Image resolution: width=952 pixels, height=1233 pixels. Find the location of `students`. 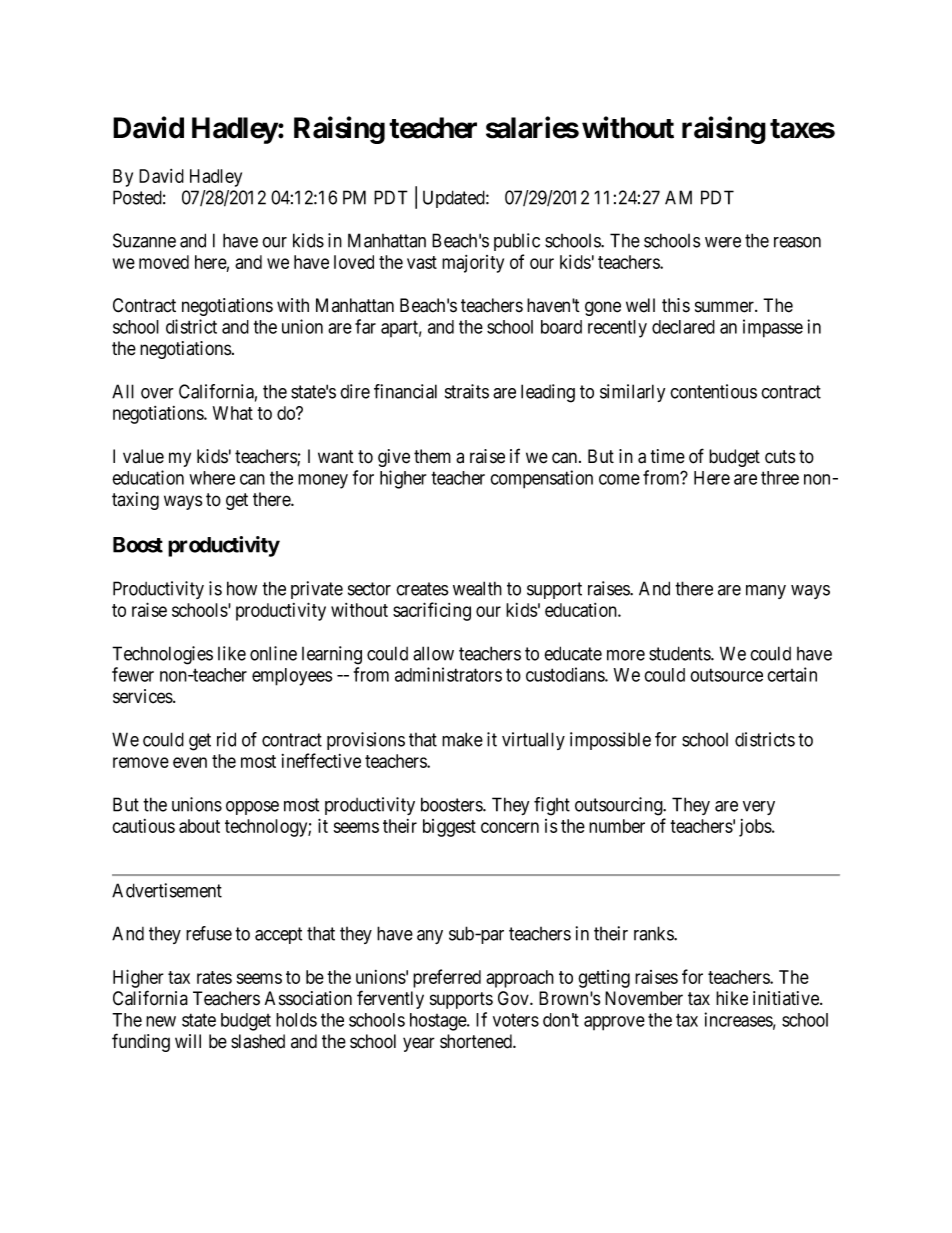

students is located at coordinates (680, 653).
